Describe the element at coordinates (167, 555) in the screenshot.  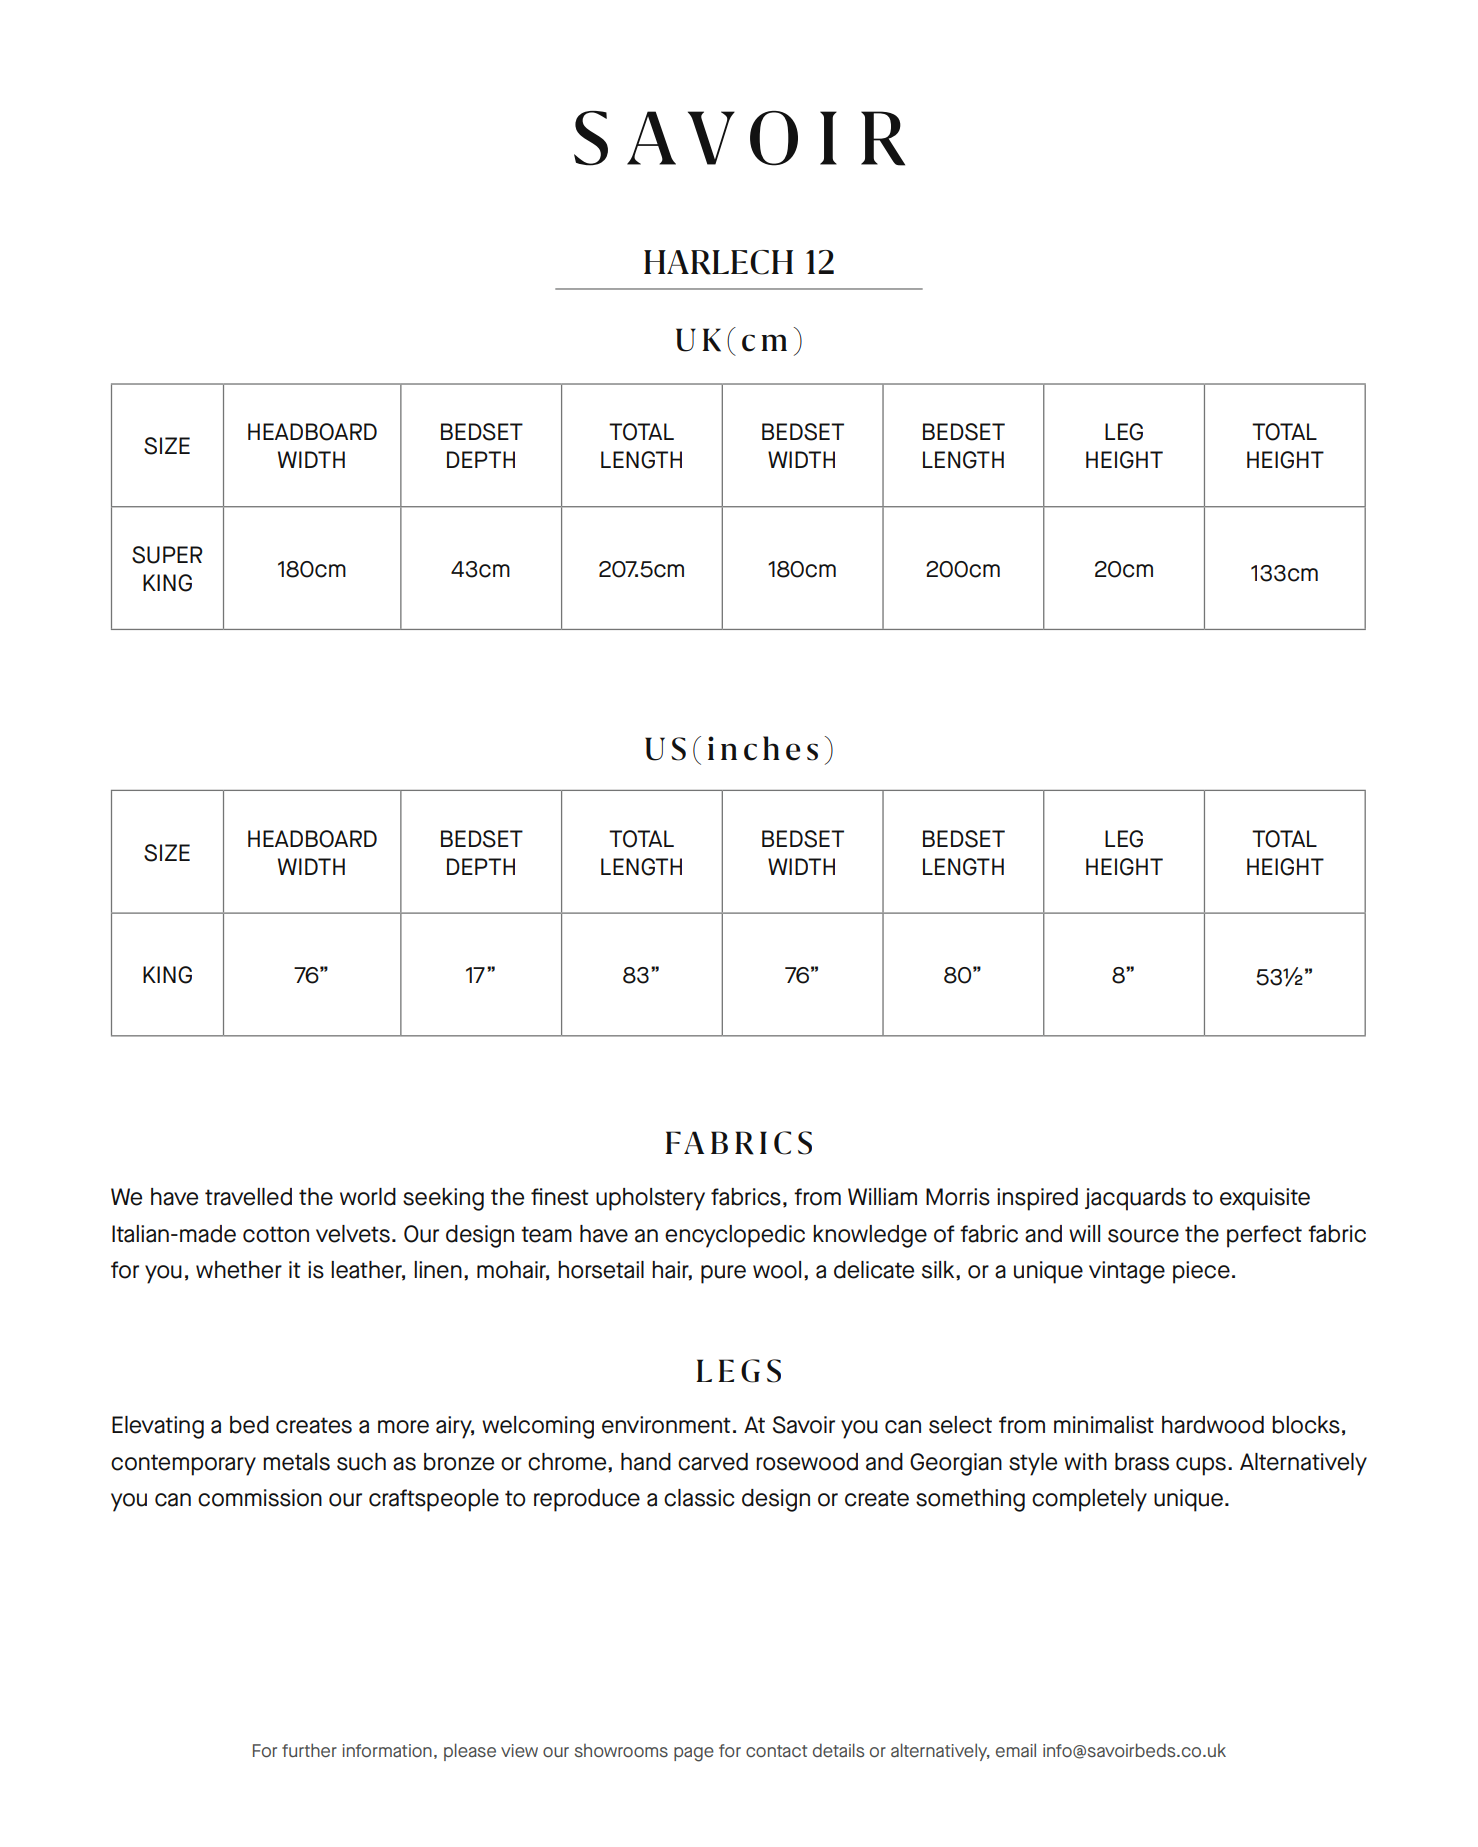
I see `SUPER` at that location.
